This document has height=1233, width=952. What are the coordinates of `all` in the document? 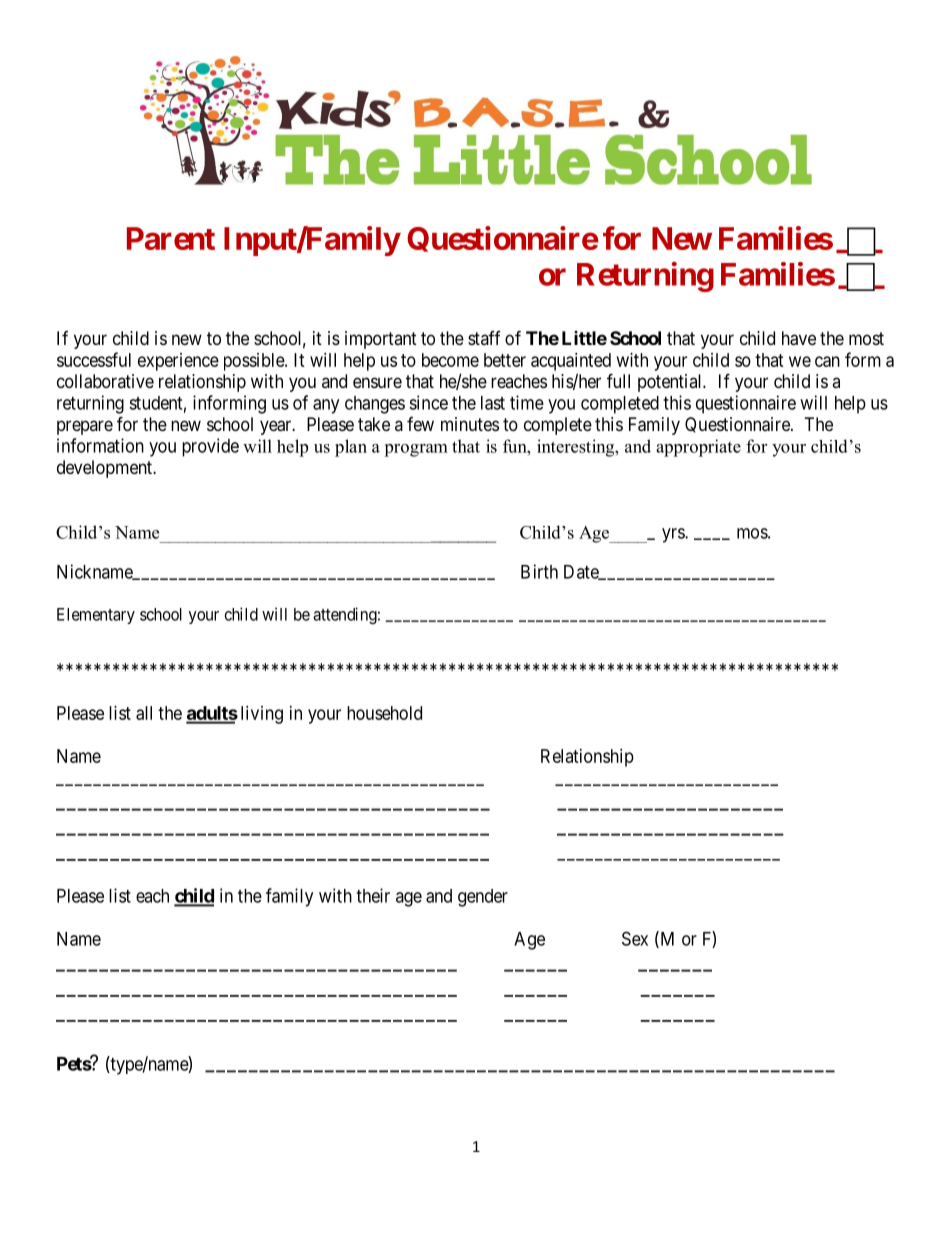 It's located at (144, 713).
